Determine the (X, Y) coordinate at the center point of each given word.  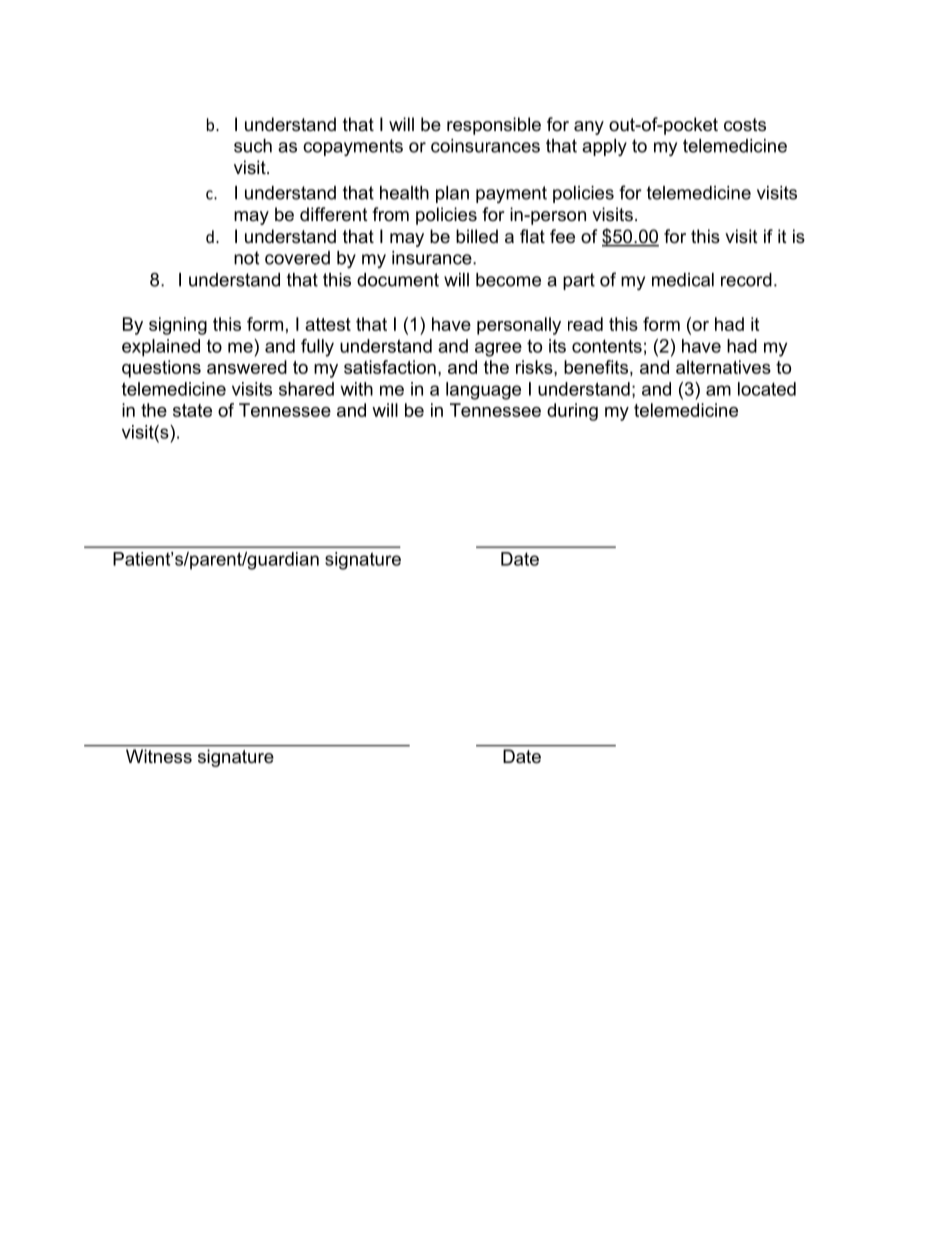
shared (306, 389)
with (356, 389)
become (508, 280)
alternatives (723, 367)
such (253, 146)
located (767, 389)
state (192, 410)
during (572, 412)
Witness (159, 756)
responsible (494, 126)
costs (745, 125)
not (246, 258)
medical (683, 280)
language (483, 391)
